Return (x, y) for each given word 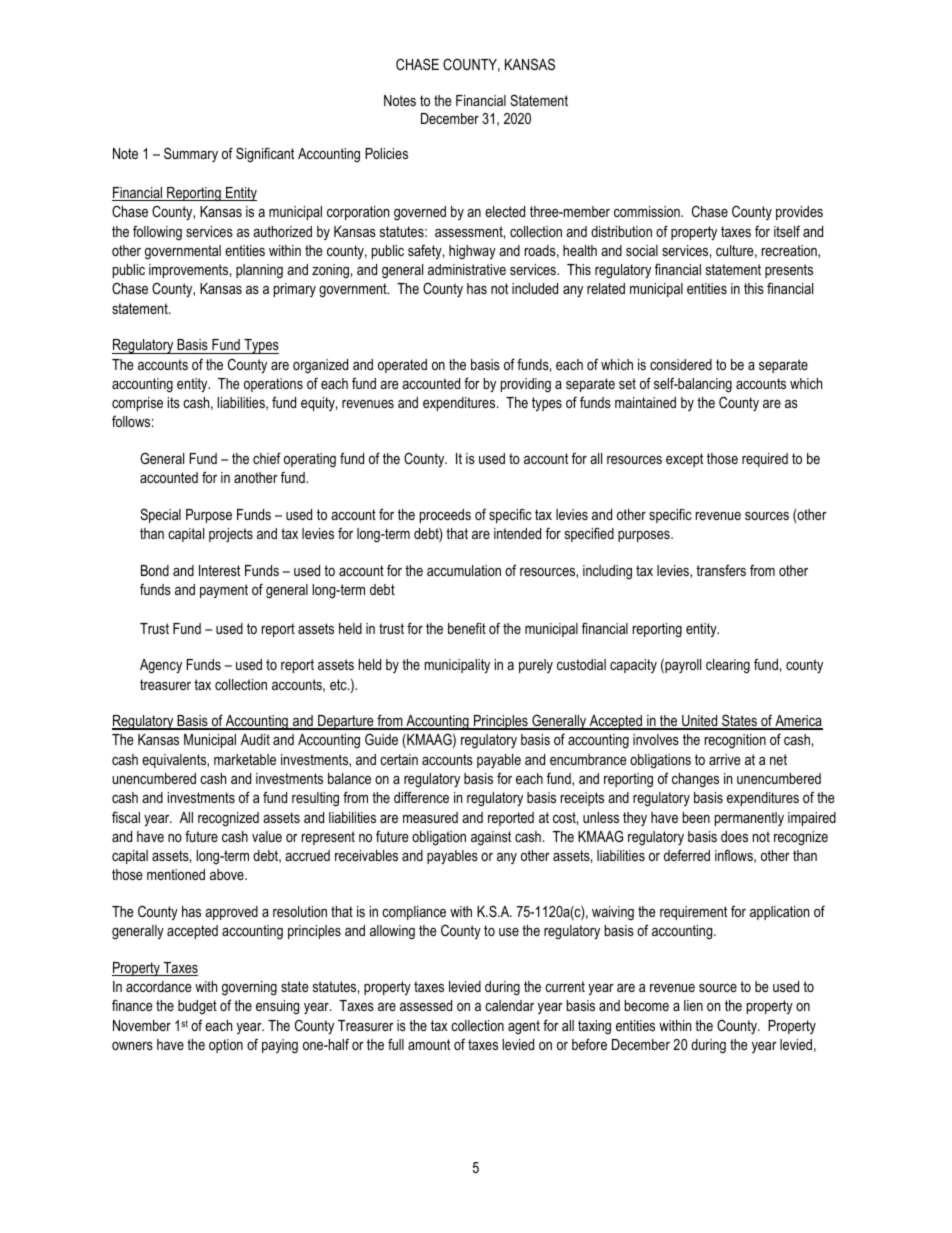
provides (799, 213)
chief (267, 458)
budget (197, 1007)
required (765, 460)
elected (505, 211)
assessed (426, 1005)
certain (399, 759)
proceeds (445, 516)
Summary (191, 154)
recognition (735, 741)
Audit (255, 739)
